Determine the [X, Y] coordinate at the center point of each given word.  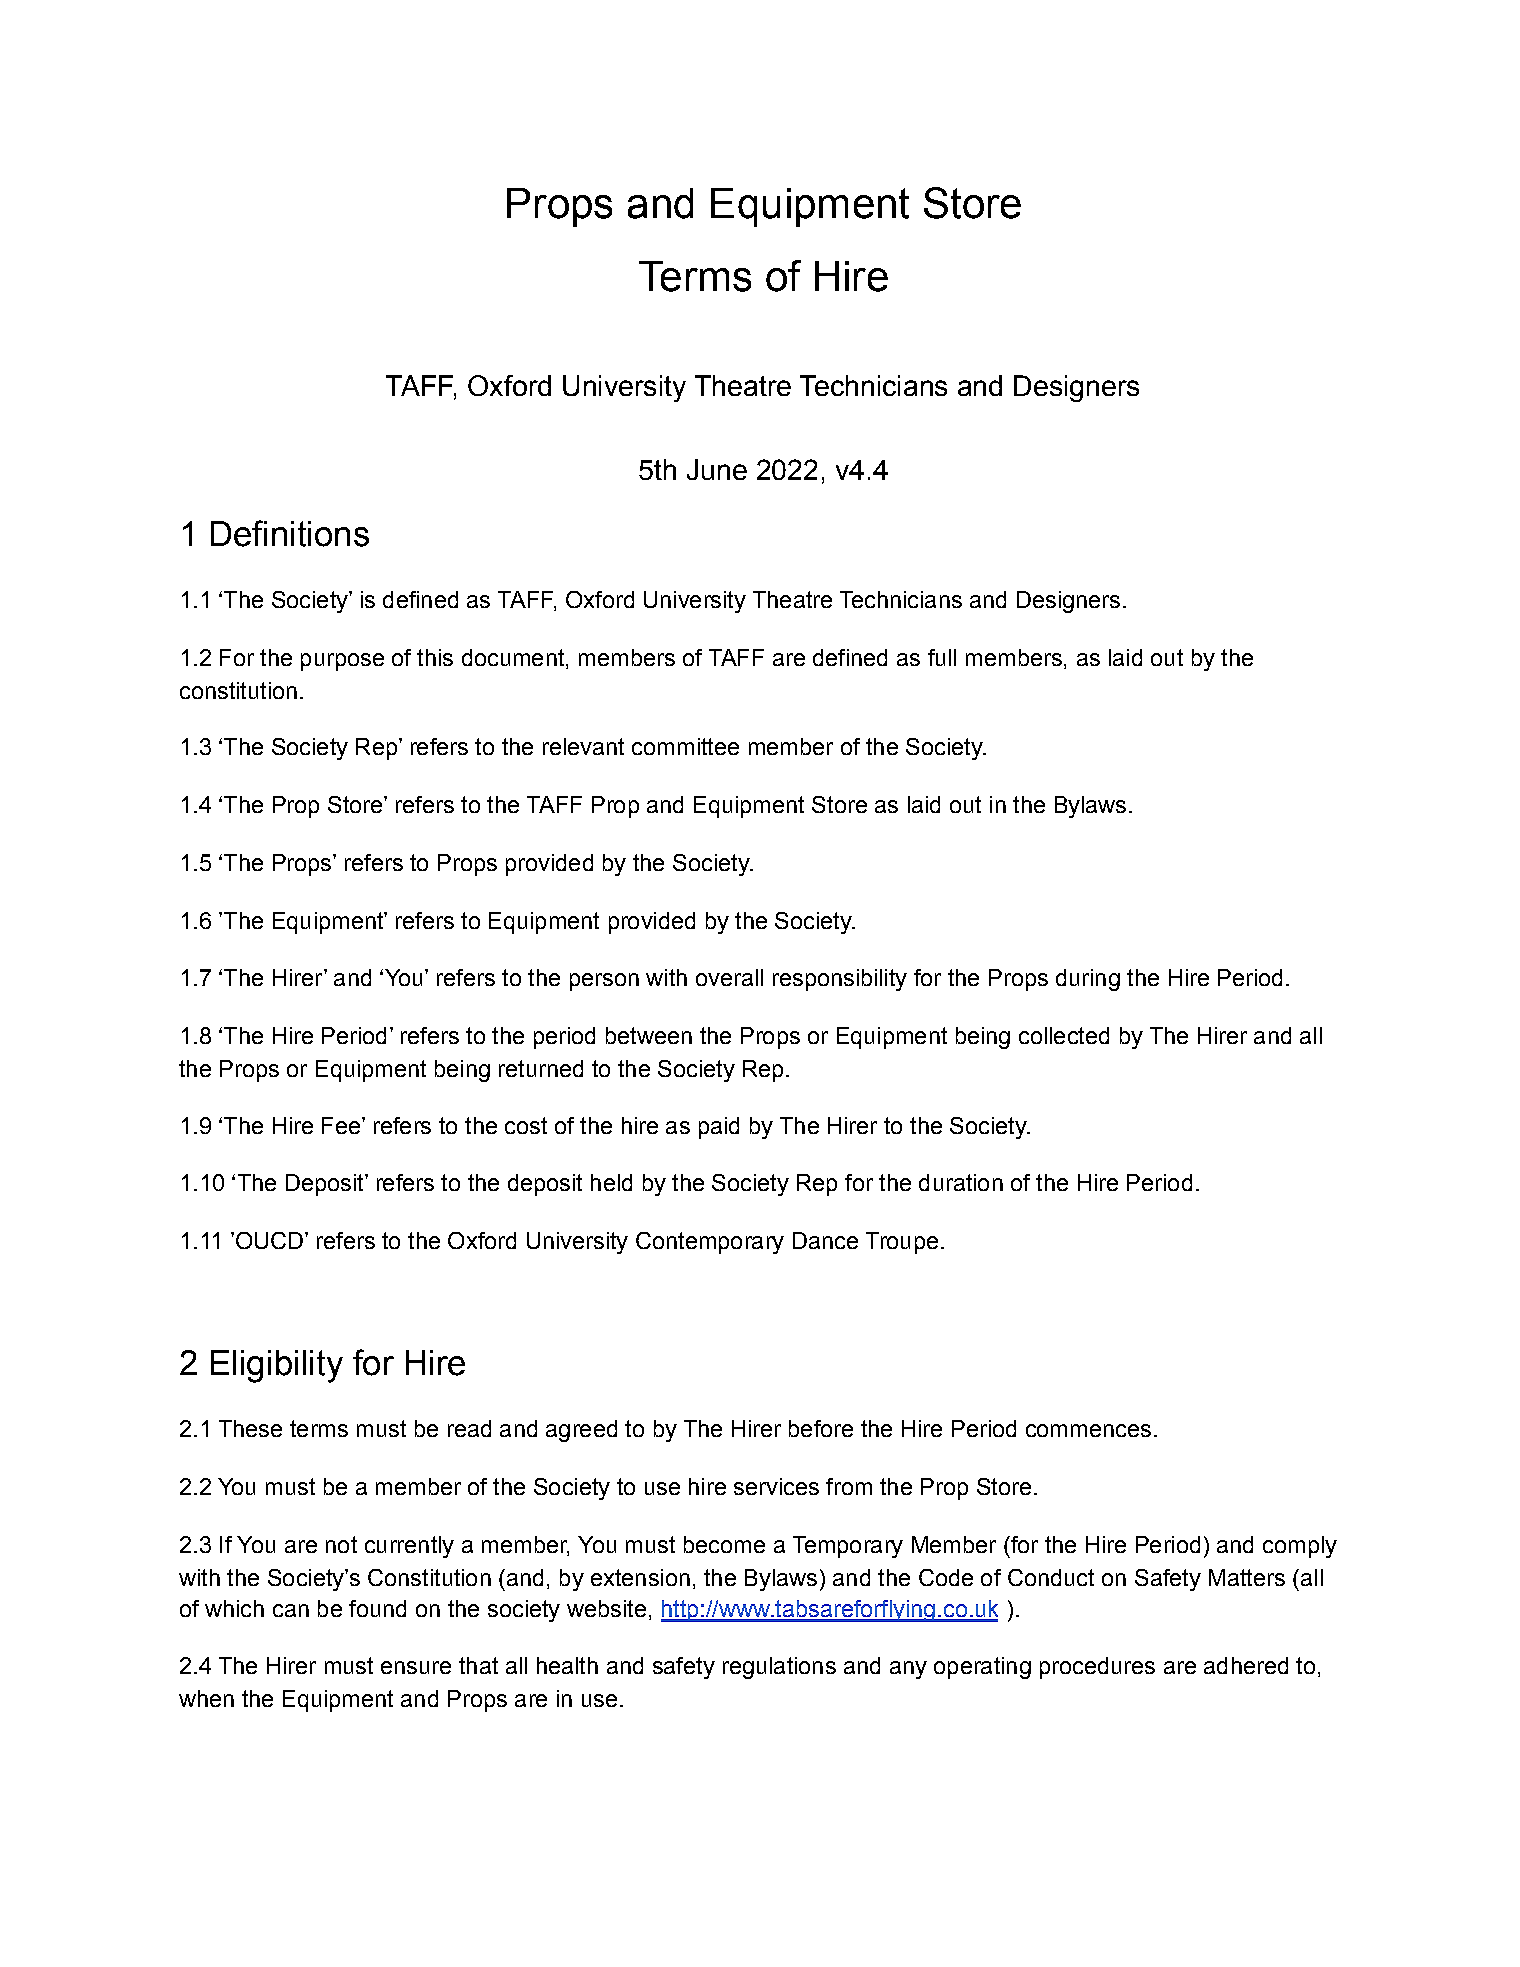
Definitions [290, 533]
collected [1064, 1035]
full [942, 657]
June [717, 469]
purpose [342, 662]
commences [1088, 1430]
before [821, 1428]
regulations [779, 1668]
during [1088, 980]
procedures [1097, 1668]
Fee [342, 1125]
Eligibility [277, 1366]
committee [685, 746]
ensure [416, 1667]
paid [719, 1128]
